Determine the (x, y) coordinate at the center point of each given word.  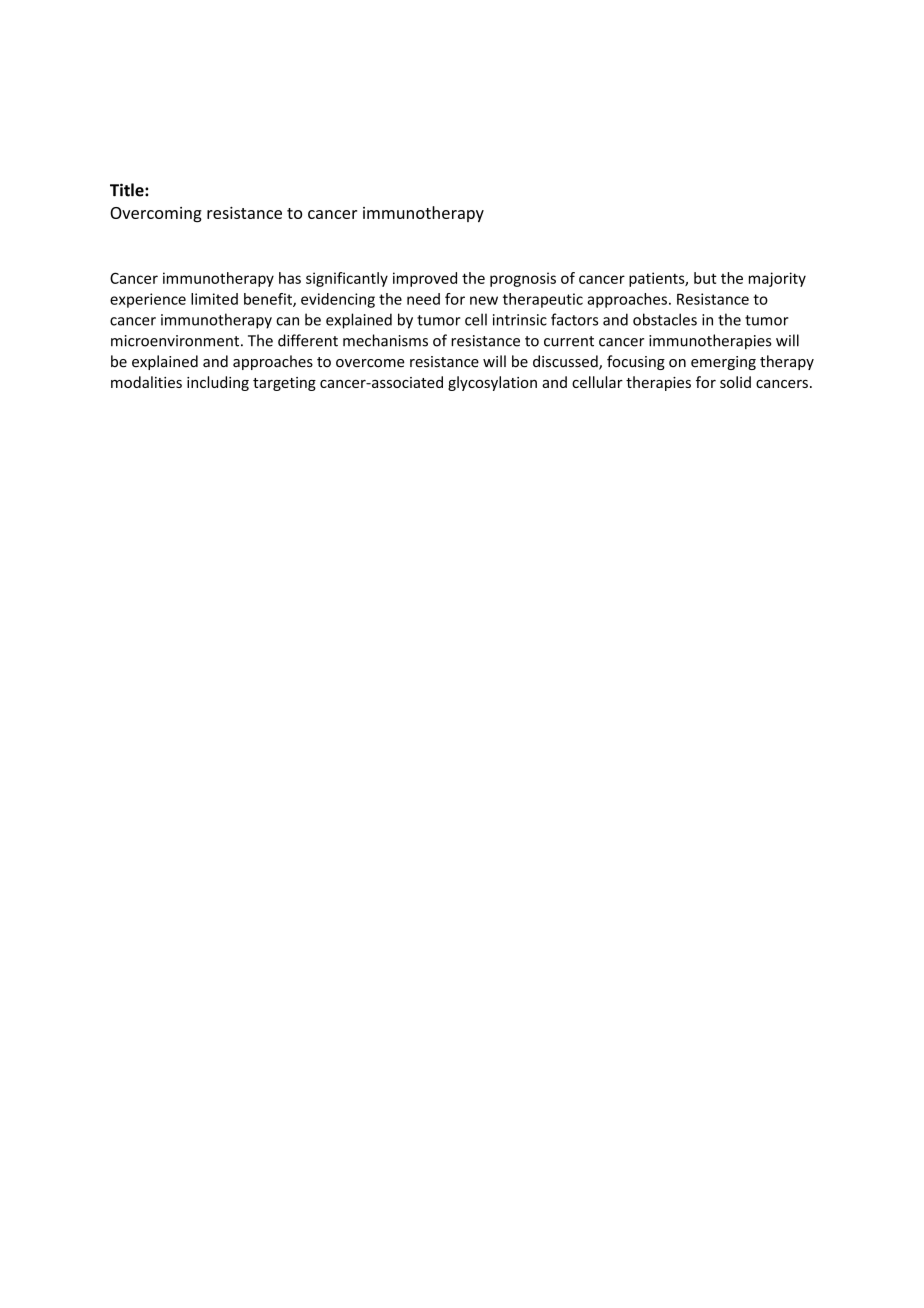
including (218, 383)
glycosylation (492, 383)
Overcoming (156, 215)
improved (425, 279)
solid (735, 382)
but (705, 278)
